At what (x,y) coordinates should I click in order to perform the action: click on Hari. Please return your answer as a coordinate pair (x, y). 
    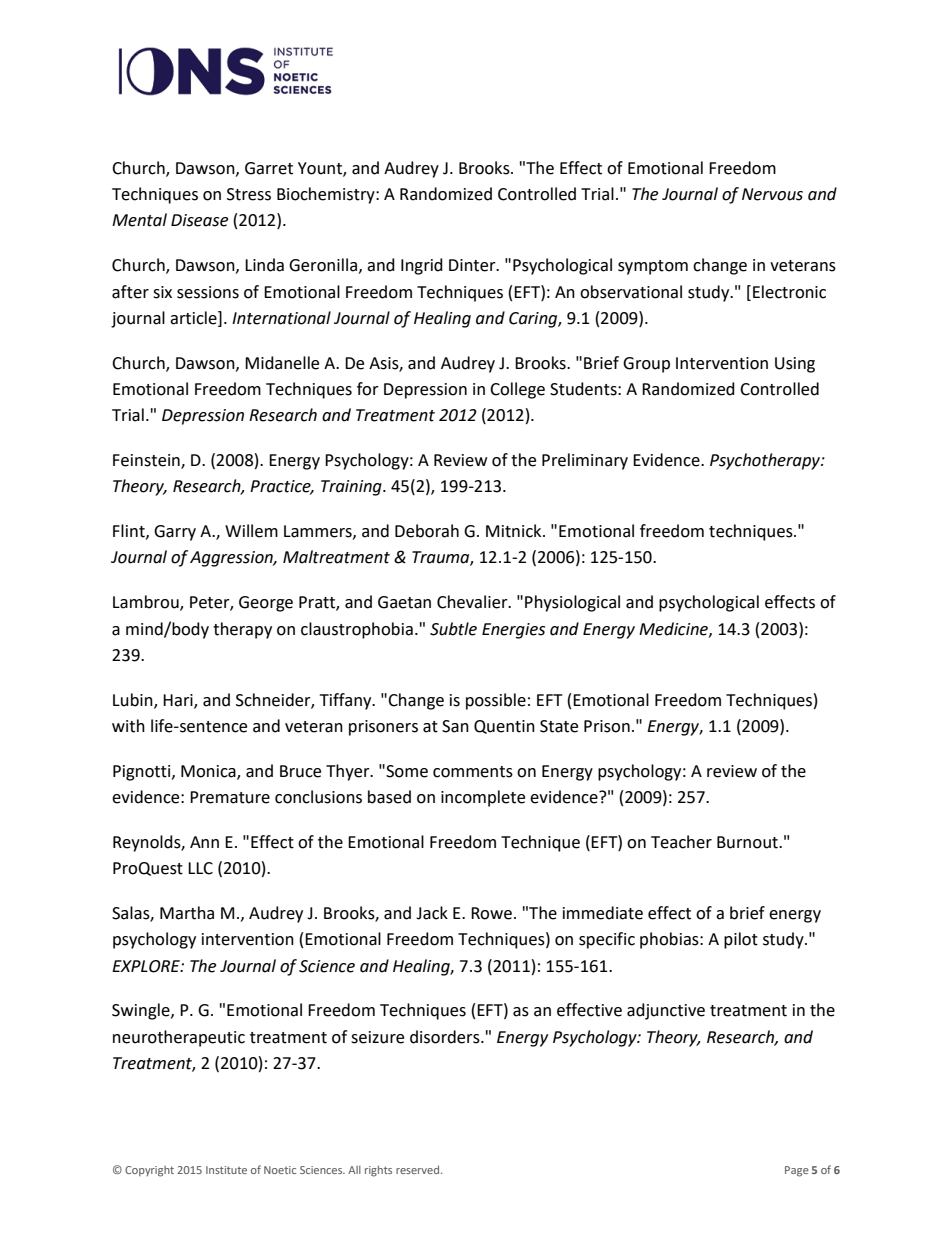
    Looking at the image, I should click on (179, 701).
